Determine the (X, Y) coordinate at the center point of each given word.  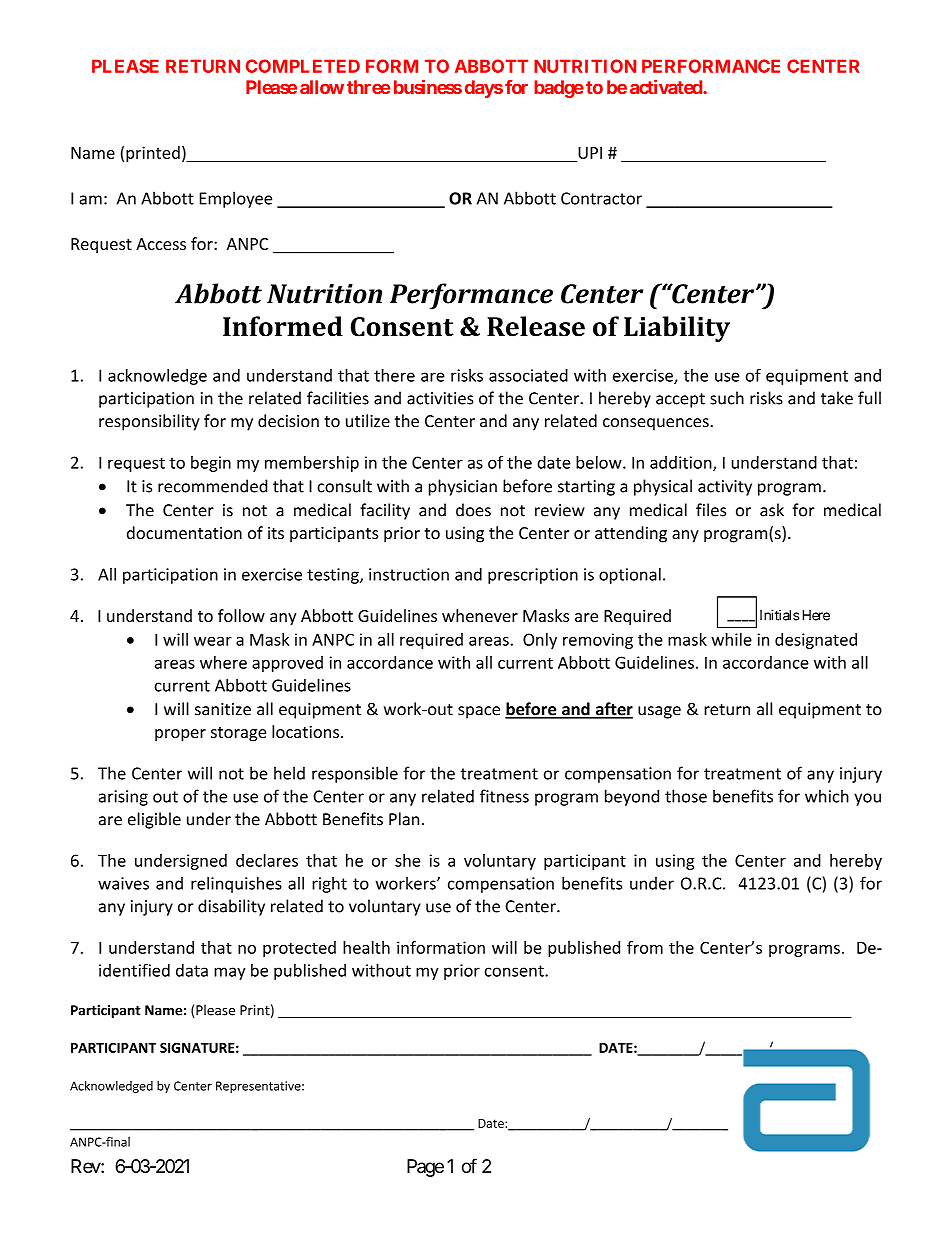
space (479, 712)
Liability (677, 329)
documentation (184, 532)
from (645, 947)
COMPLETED (303, 66)
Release (536, 326)
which (827, 796)
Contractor (601, 198)
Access (161, 244)
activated (667, 86)
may (230, 973)
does (473, 510)
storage (238, 734)
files (711, 510)
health (366, 947)
